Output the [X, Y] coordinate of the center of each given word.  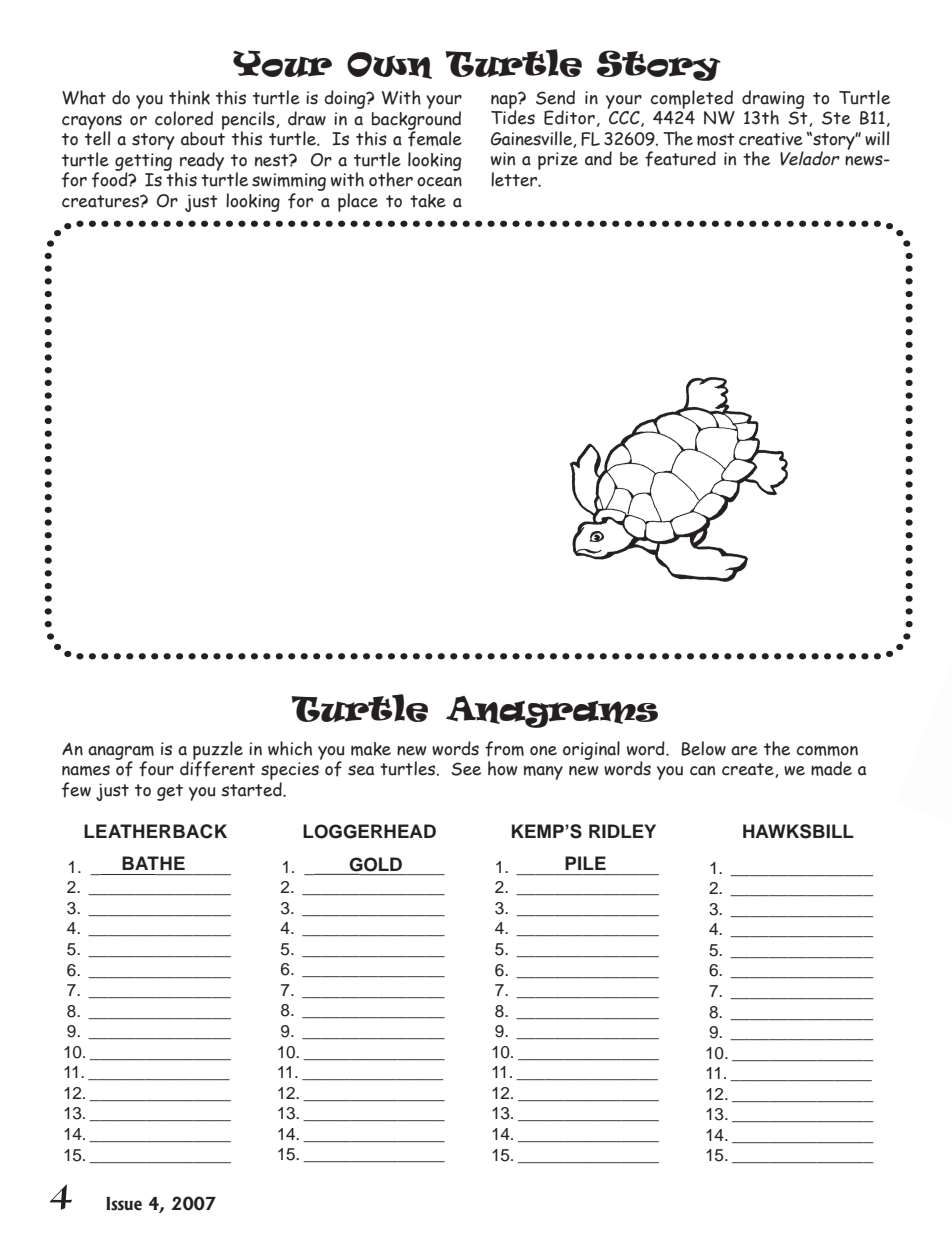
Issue [124, 1204]
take [428, 201]
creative [771, 139]
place [358, 202]
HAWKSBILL [798, 831]
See [466, 769]
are [744, 751]
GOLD [375, 864]
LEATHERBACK [155, 831]
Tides [513, 116]
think [189, 97]
